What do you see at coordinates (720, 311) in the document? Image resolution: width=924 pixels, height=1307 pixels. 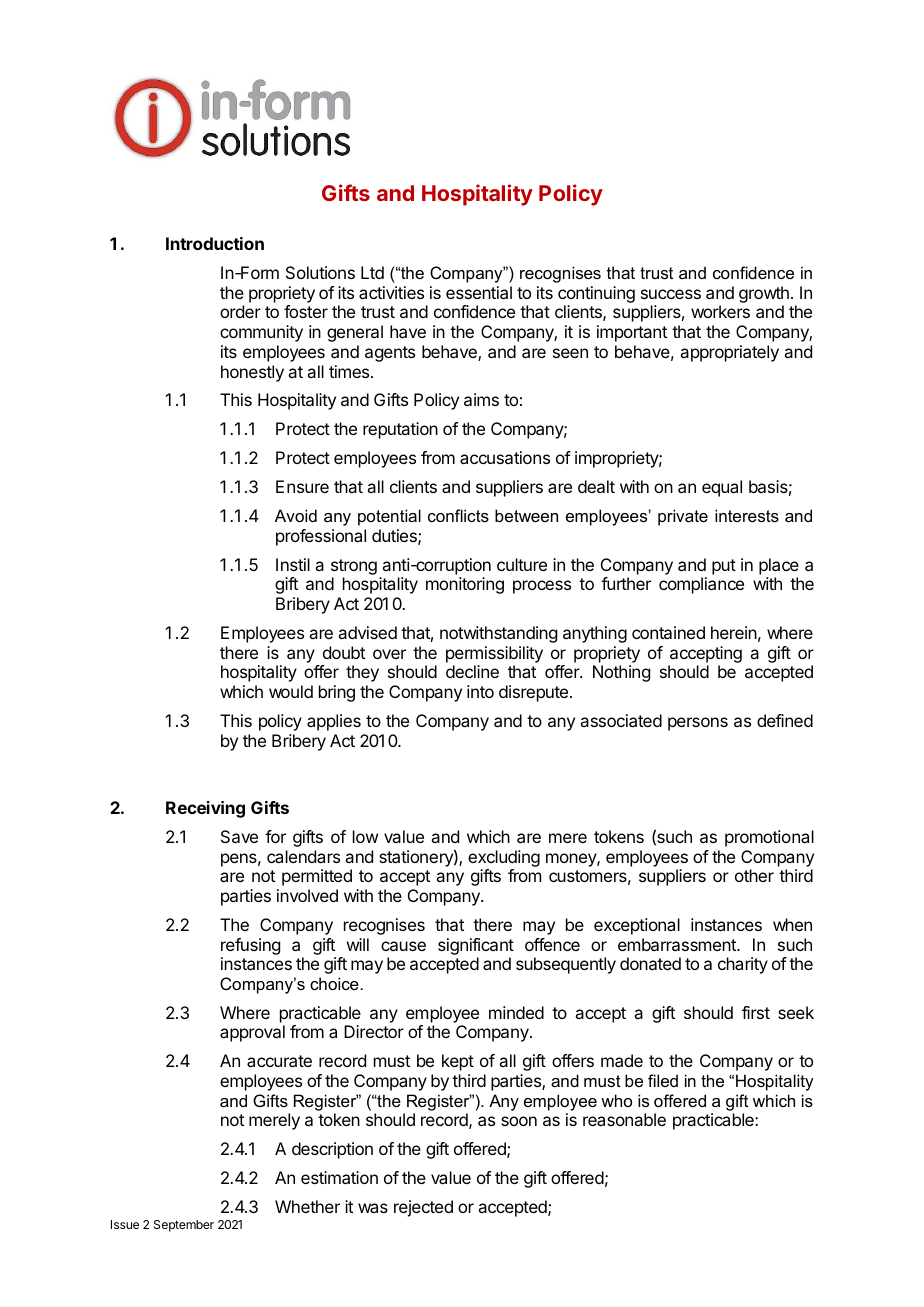 I see `workers` at bounding box center [720, 311].
